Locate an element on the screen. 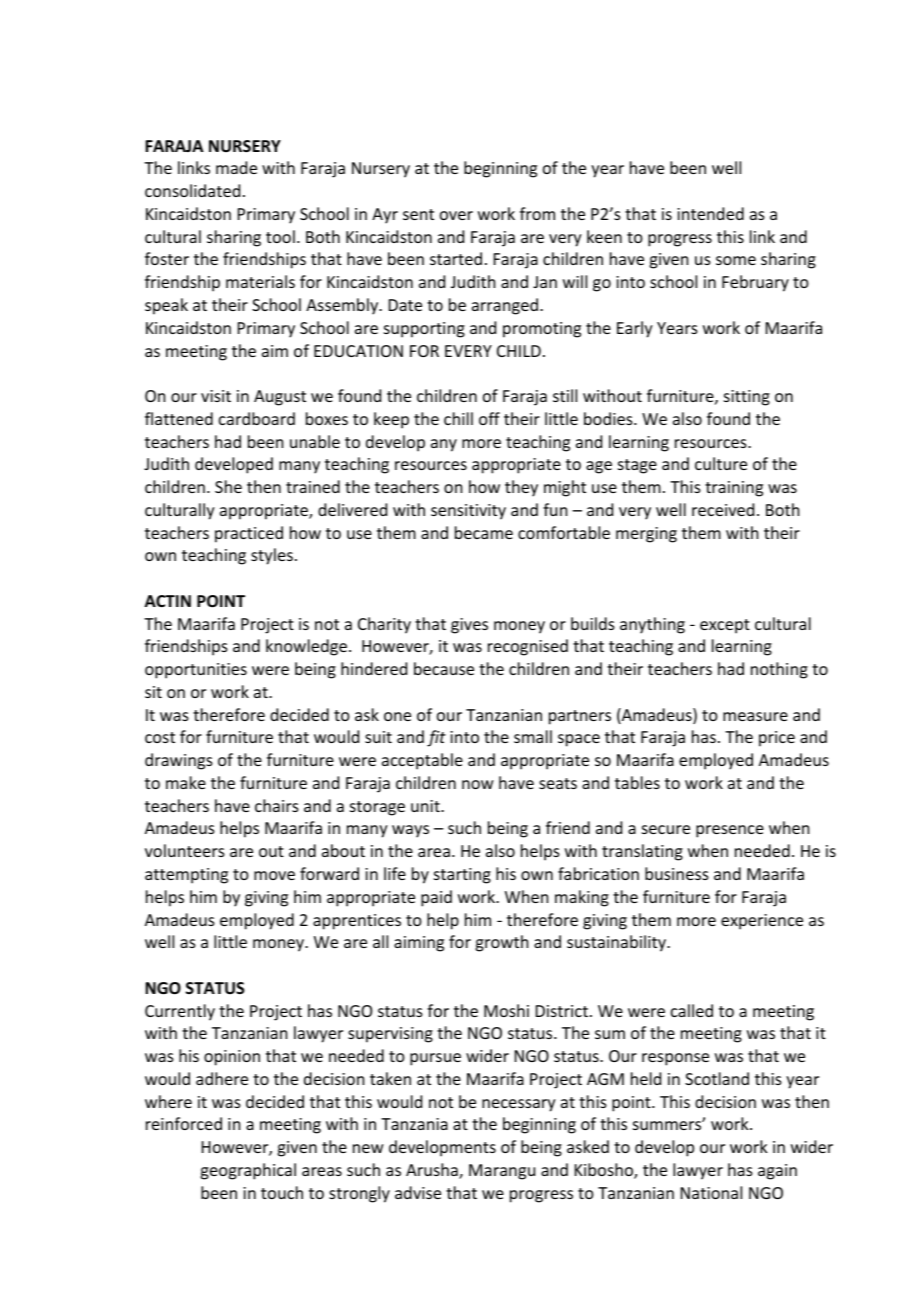 The image size is (924, 1308). measure is located at coordinates (755, 716).
